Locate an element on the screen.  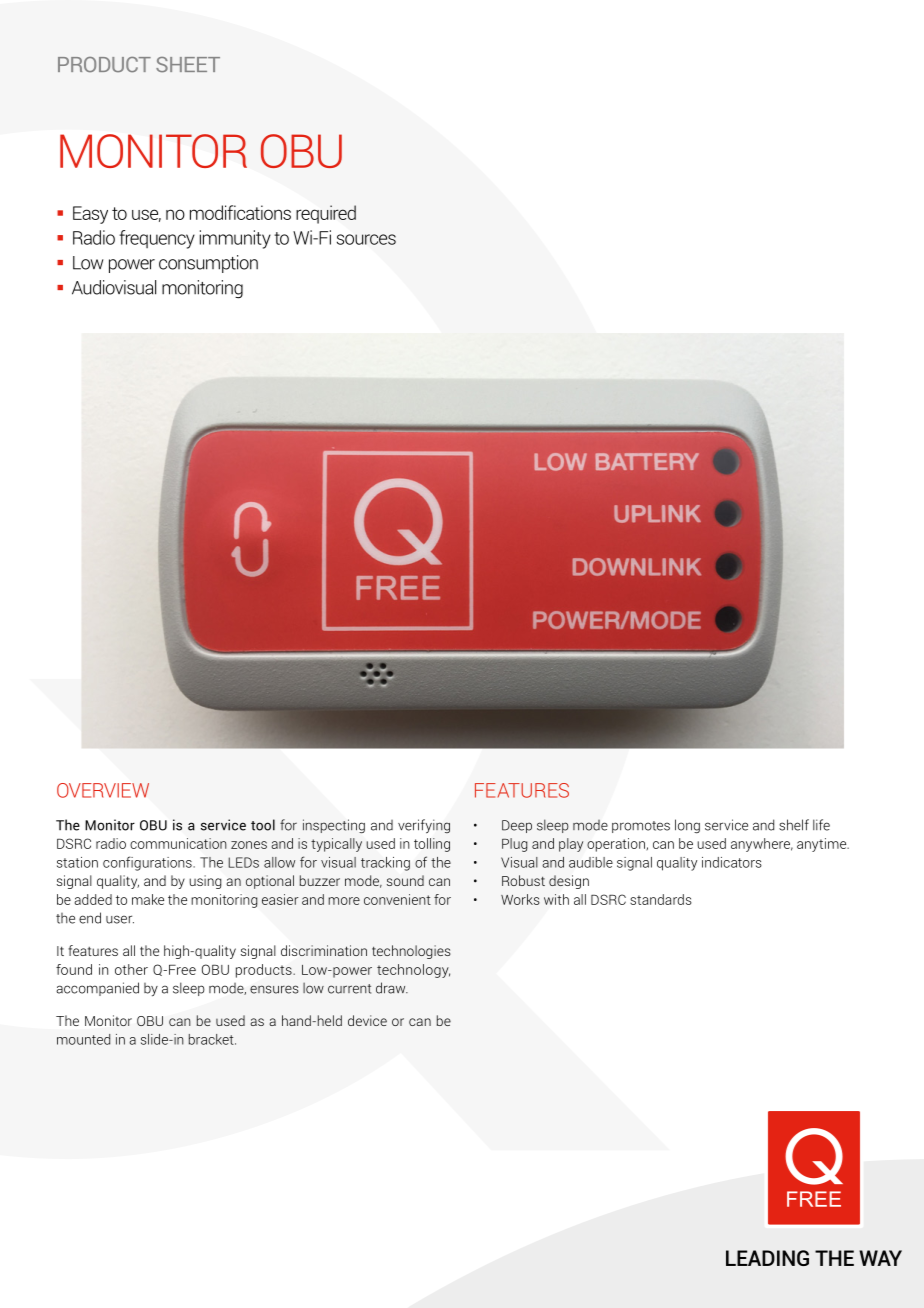
SHEET is located at coordinates (188, 65).
